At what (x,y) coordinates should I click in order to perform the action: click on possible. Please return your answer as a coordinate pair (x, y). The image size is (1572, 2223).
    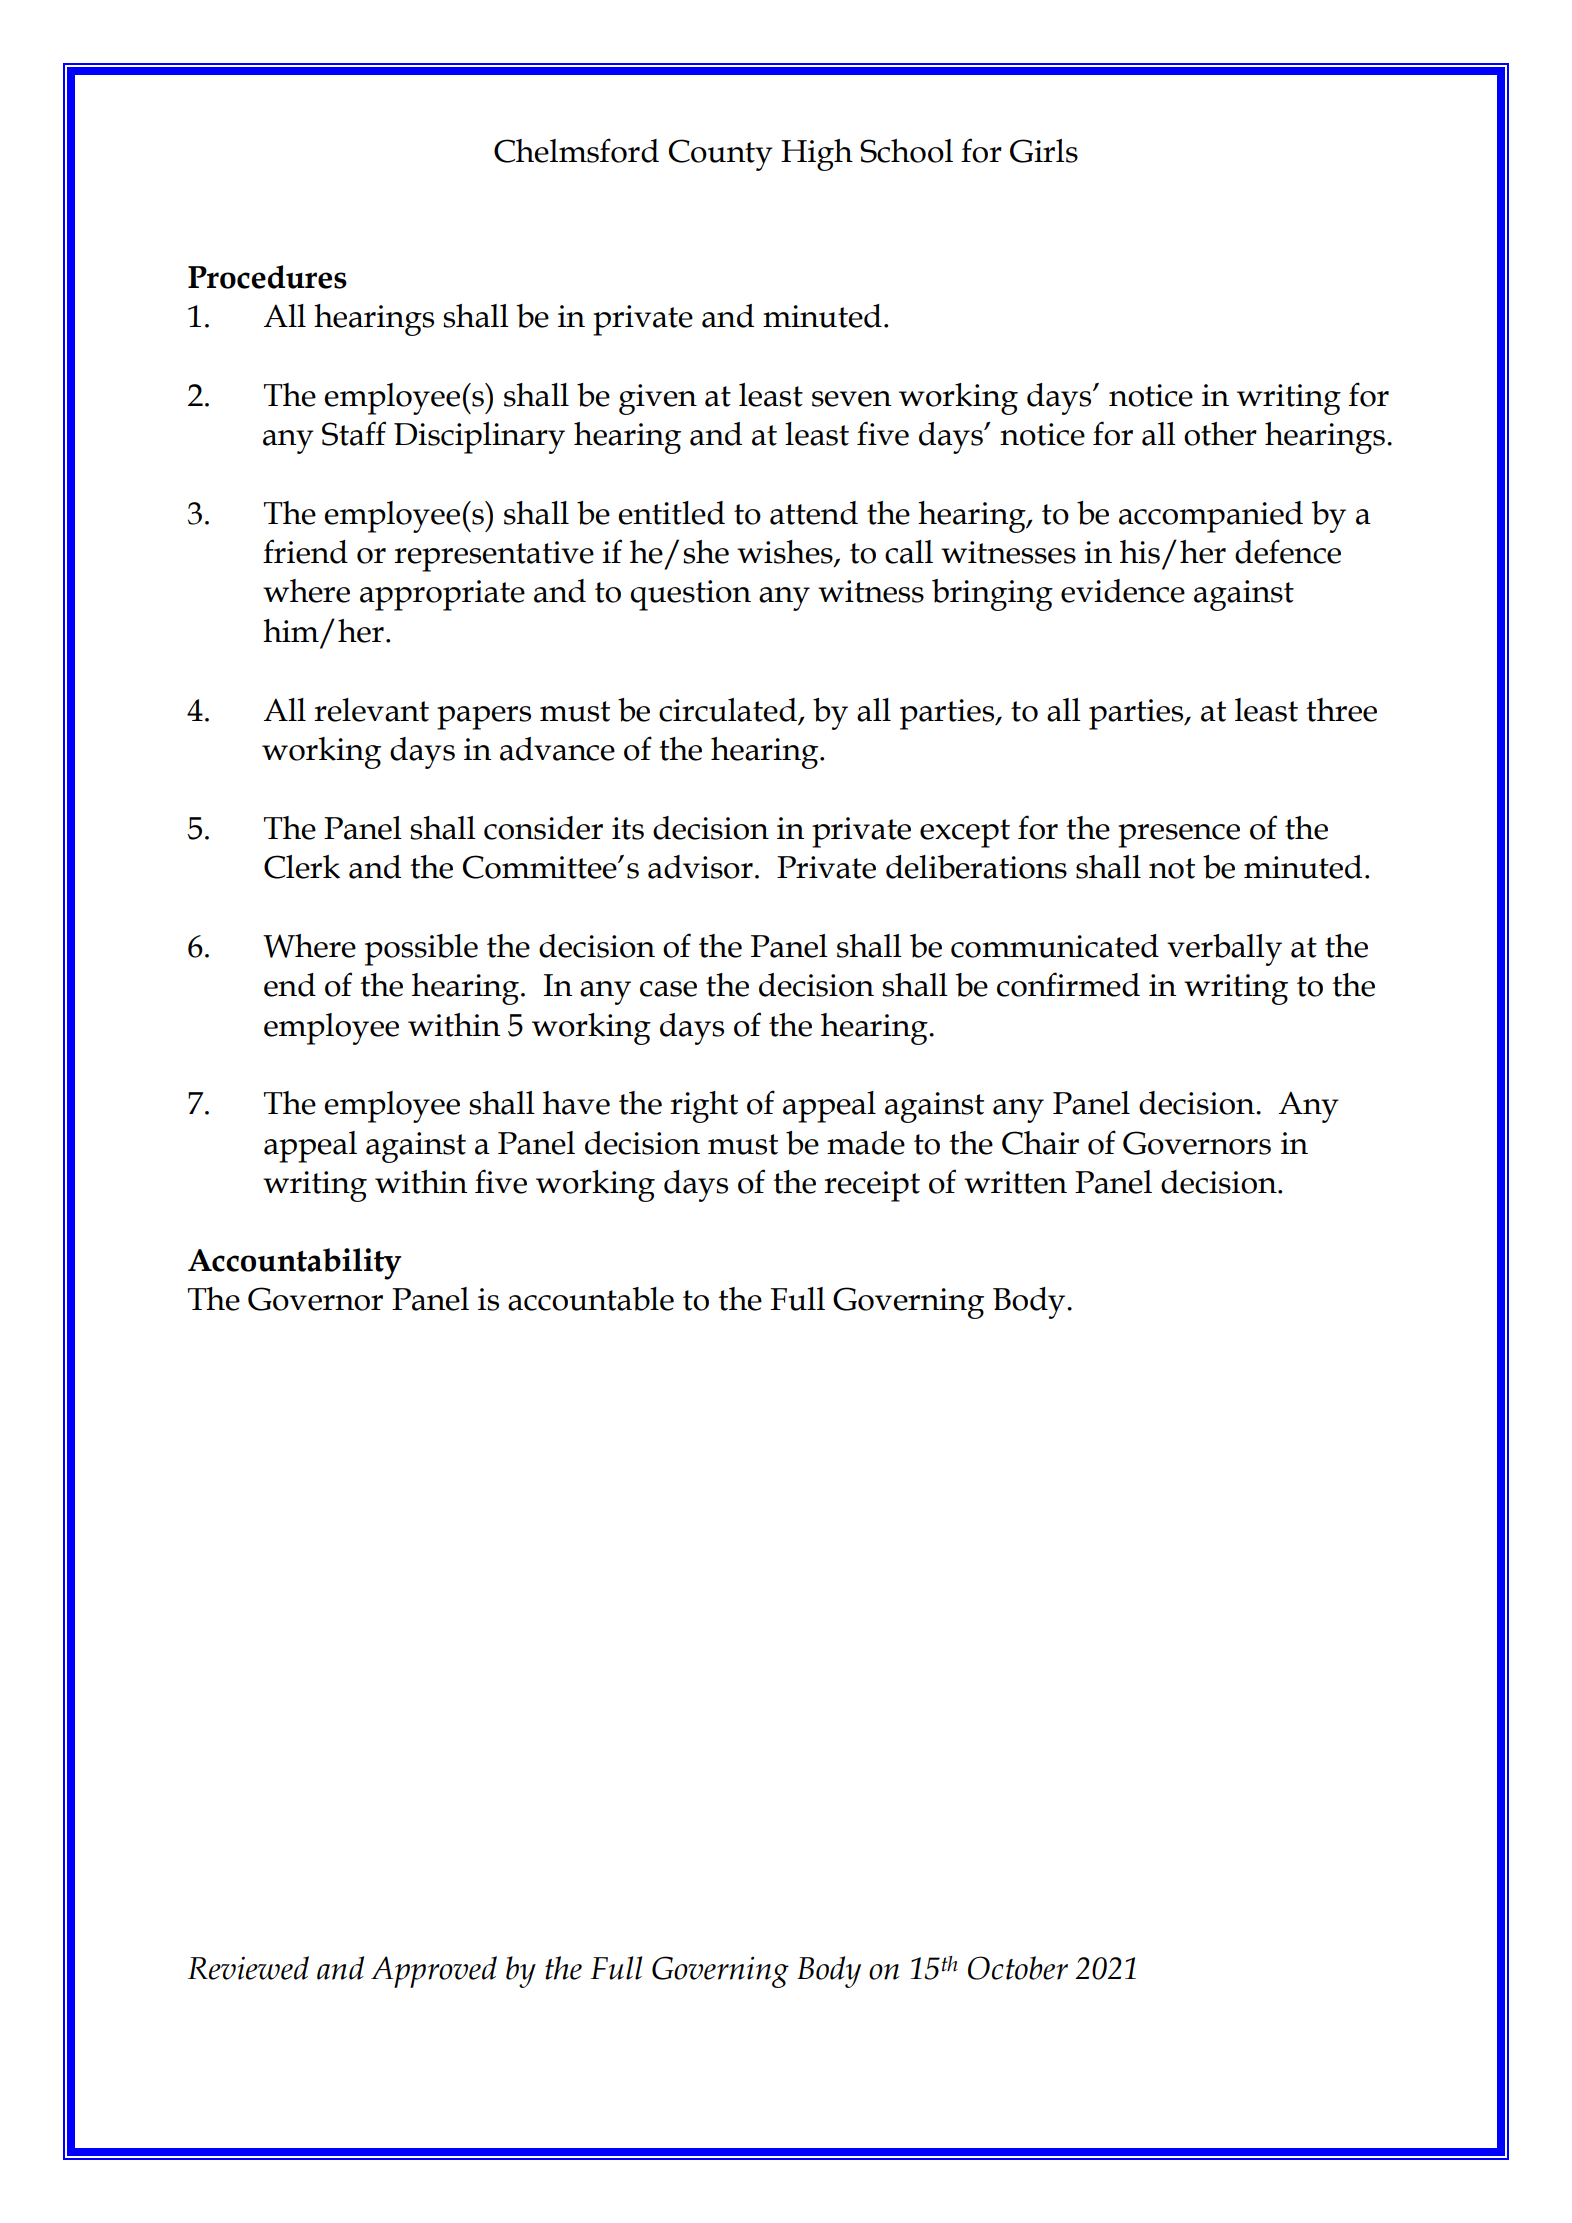
    Looking at the image, I should click on (421, 950).
